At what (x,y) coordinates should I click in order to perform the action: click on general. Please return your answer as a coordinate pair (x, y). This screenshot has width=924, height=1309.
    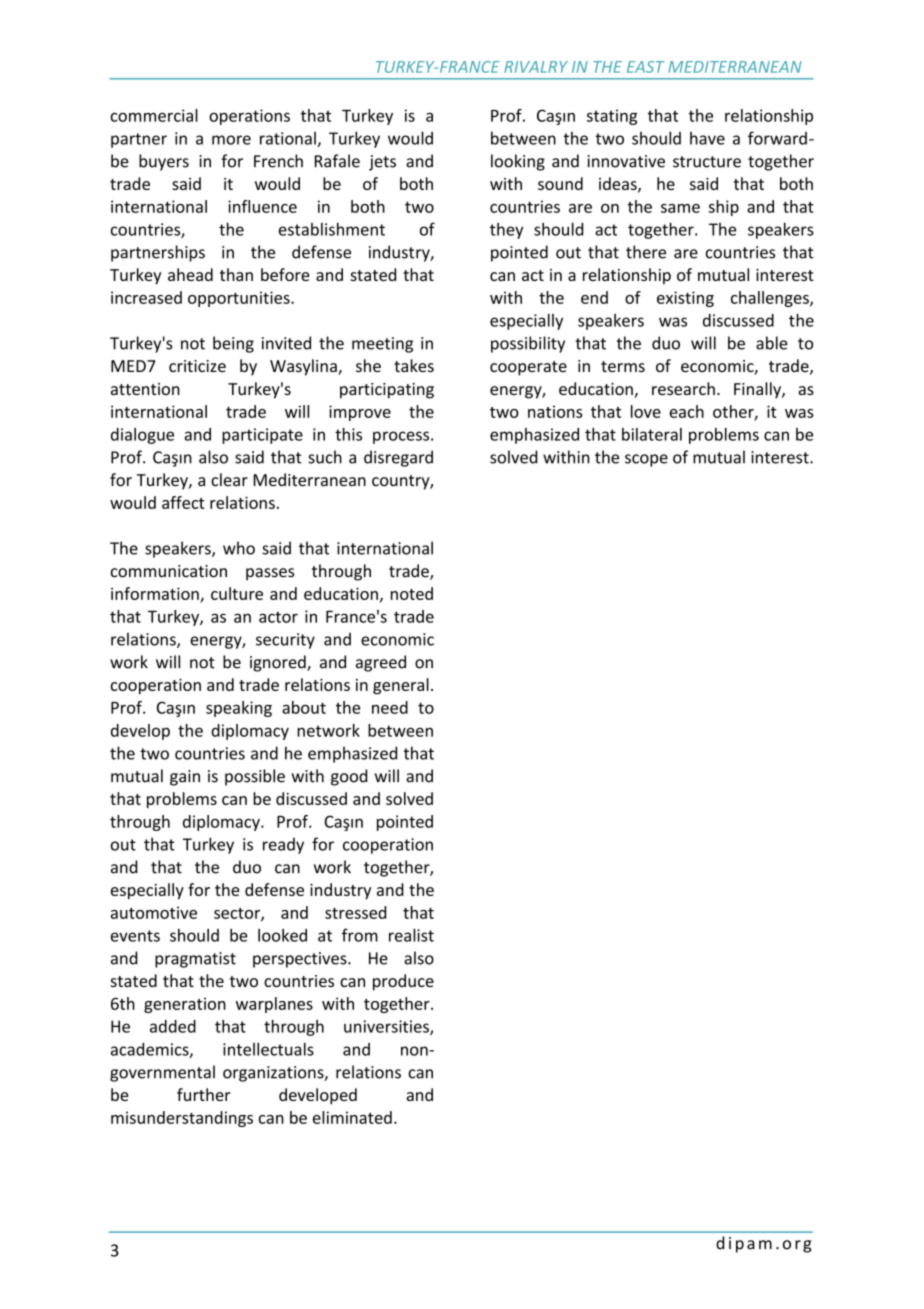
    Looking at the image, I should click on (401, 686).
